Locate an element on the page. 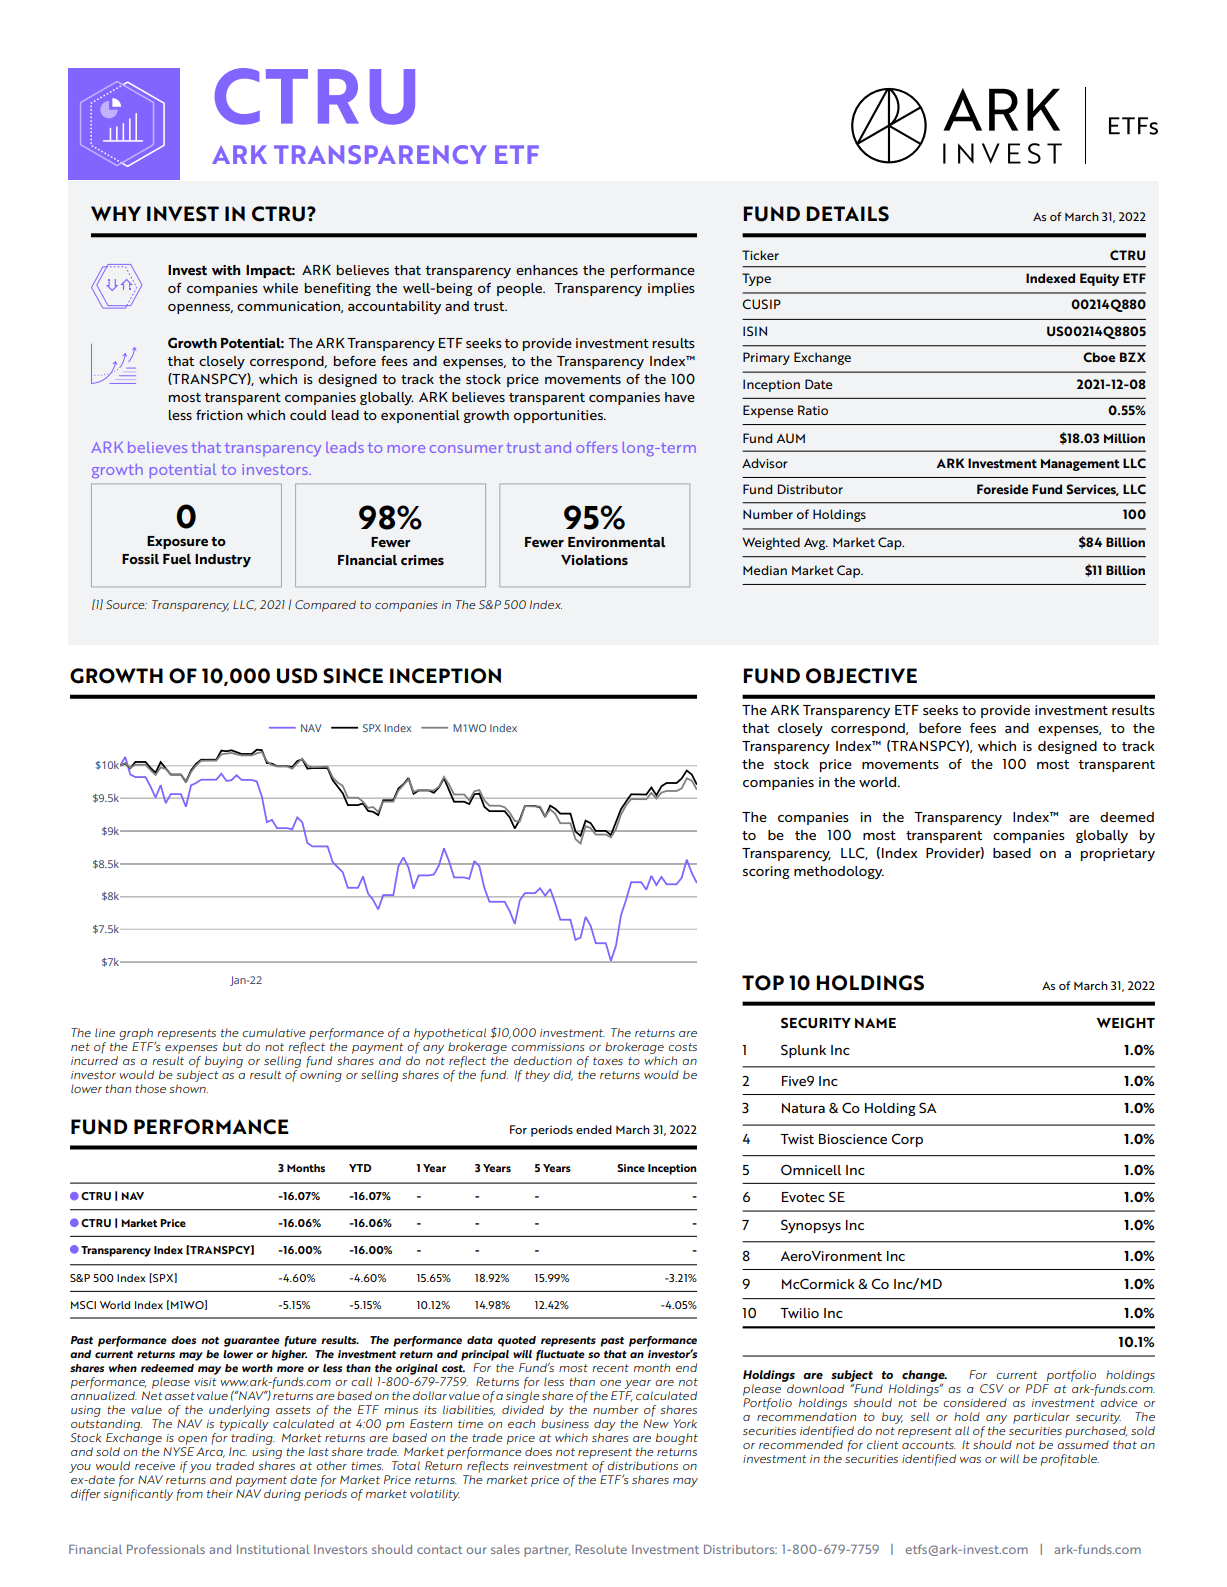 The width and height of the page is (1227, 1587). CSV is located at coordinates (992, 1388).
